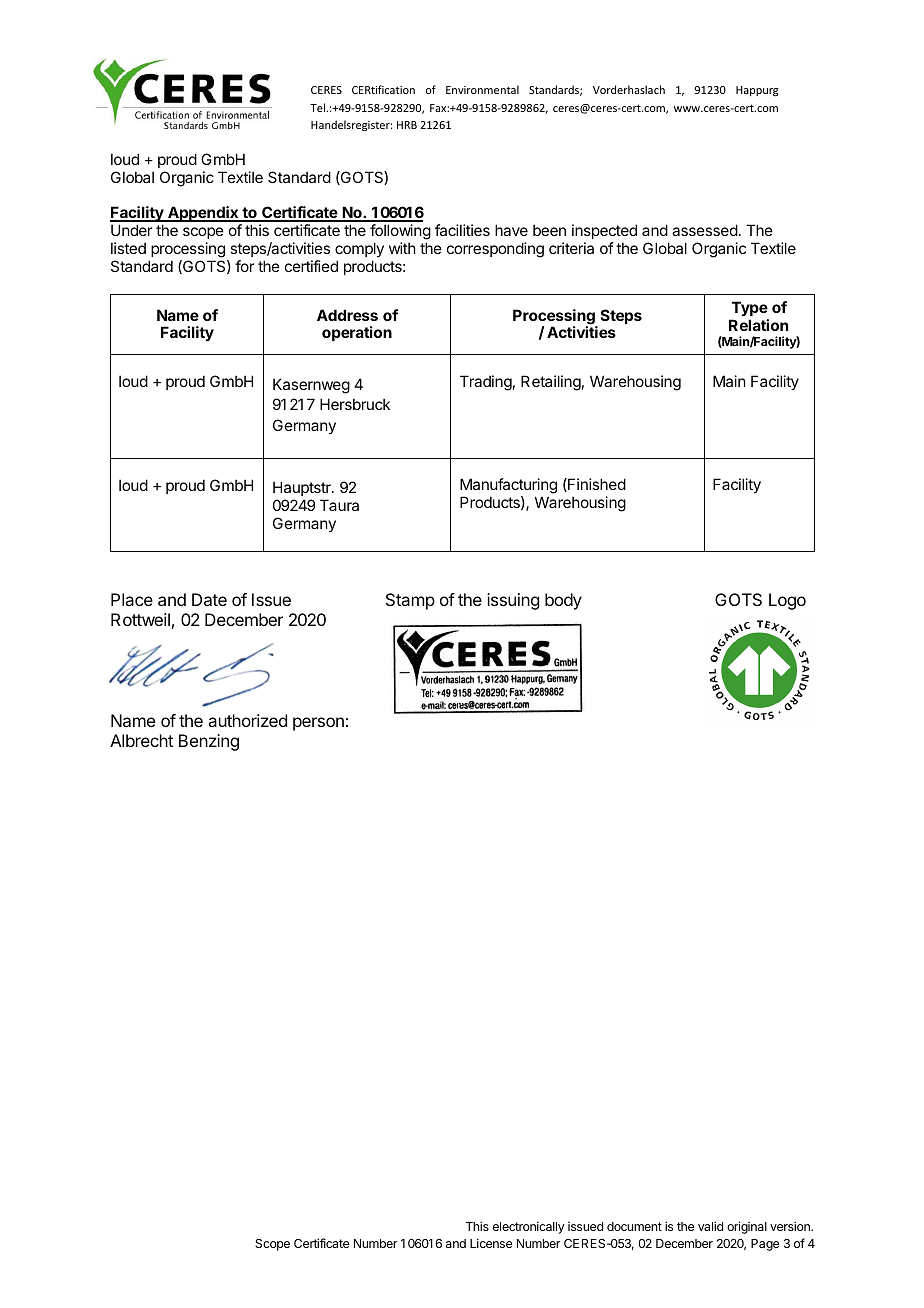 The width and height of the document is (924, 1308). Describe the element at coordinates (318, 724) in the document. I see `person` at that location.
